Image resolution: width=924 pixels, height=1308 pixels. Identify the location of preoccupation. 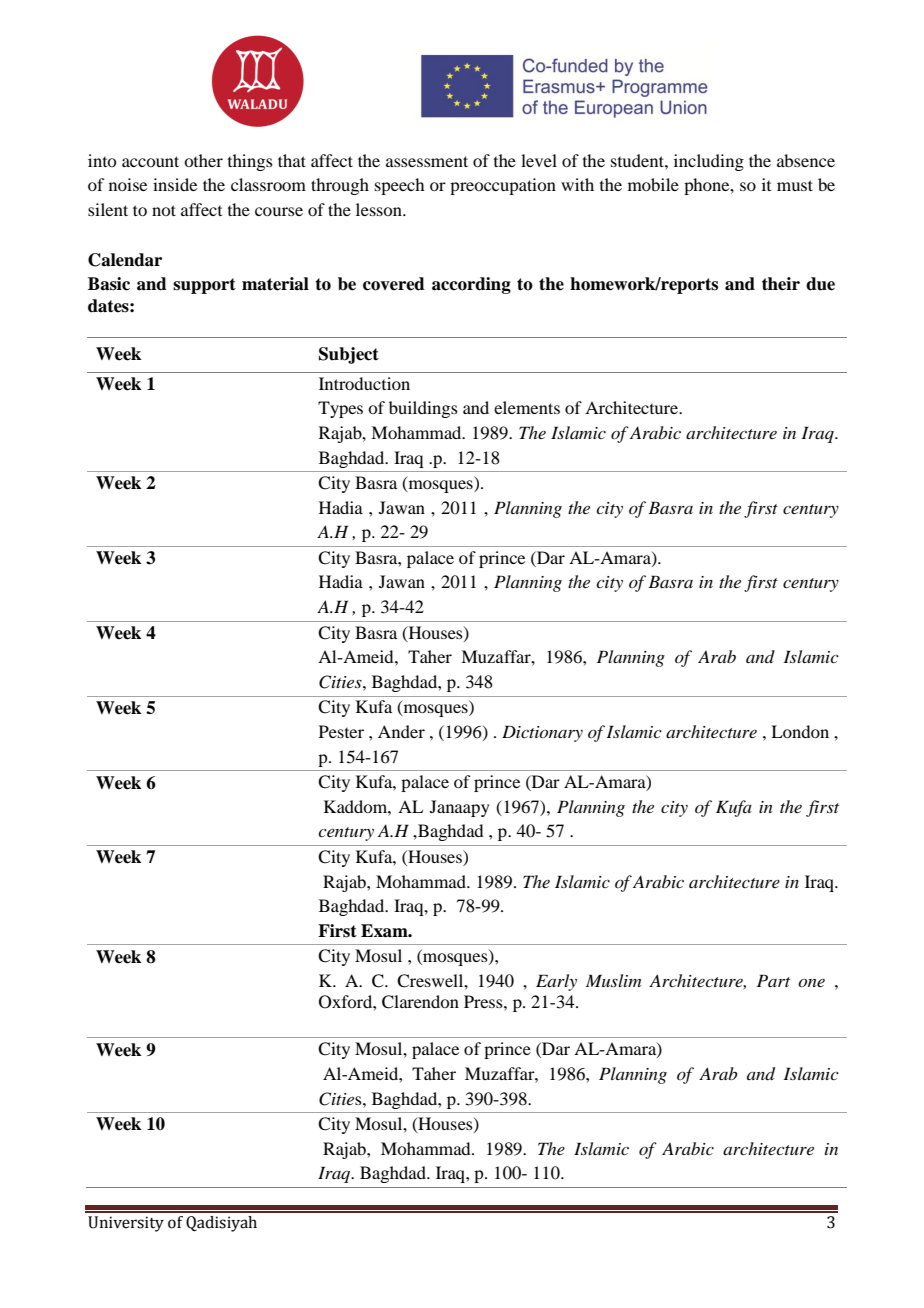
(503, 186).
